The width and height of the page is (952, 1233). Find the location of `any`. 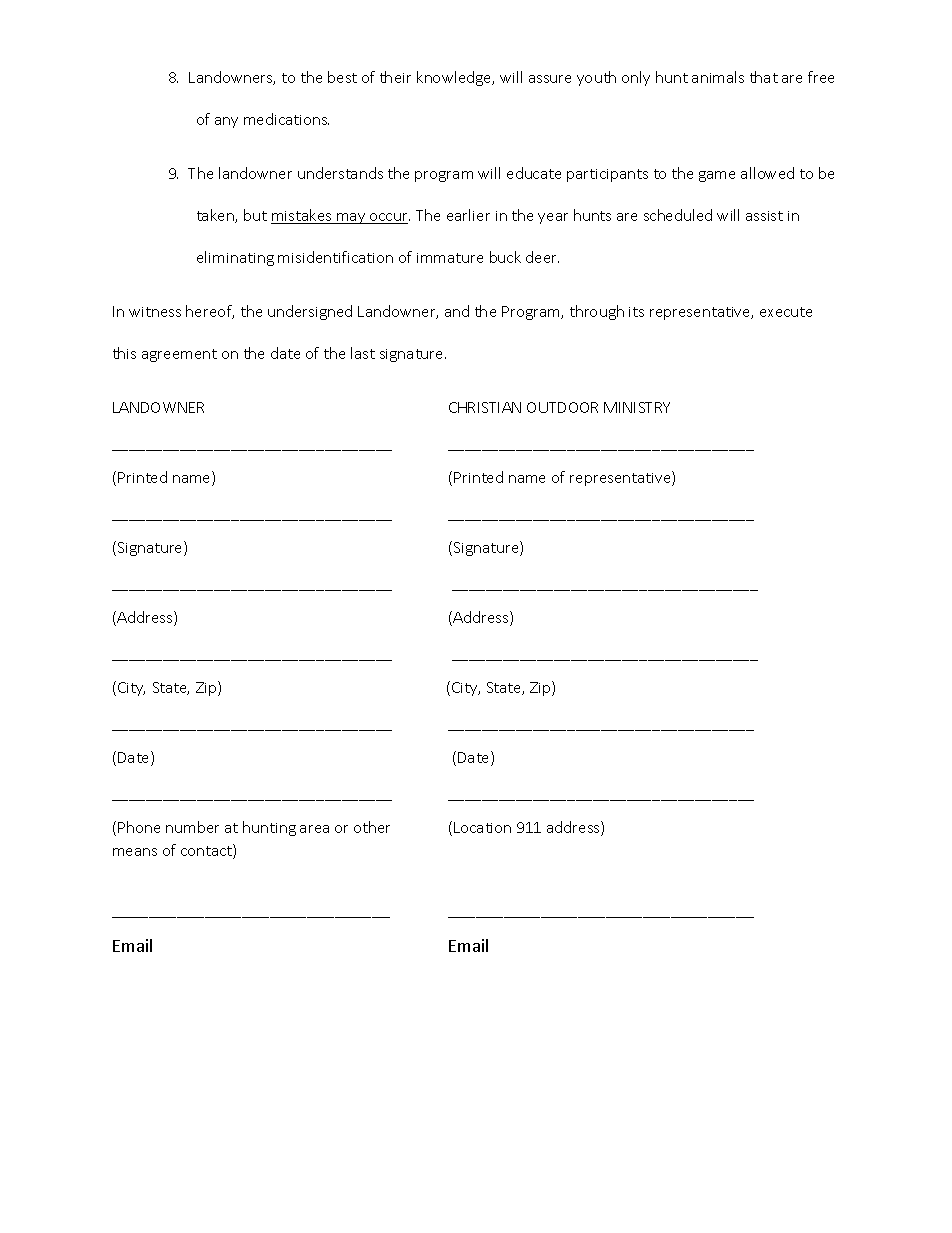

any is located at coordinates (226, 122).
